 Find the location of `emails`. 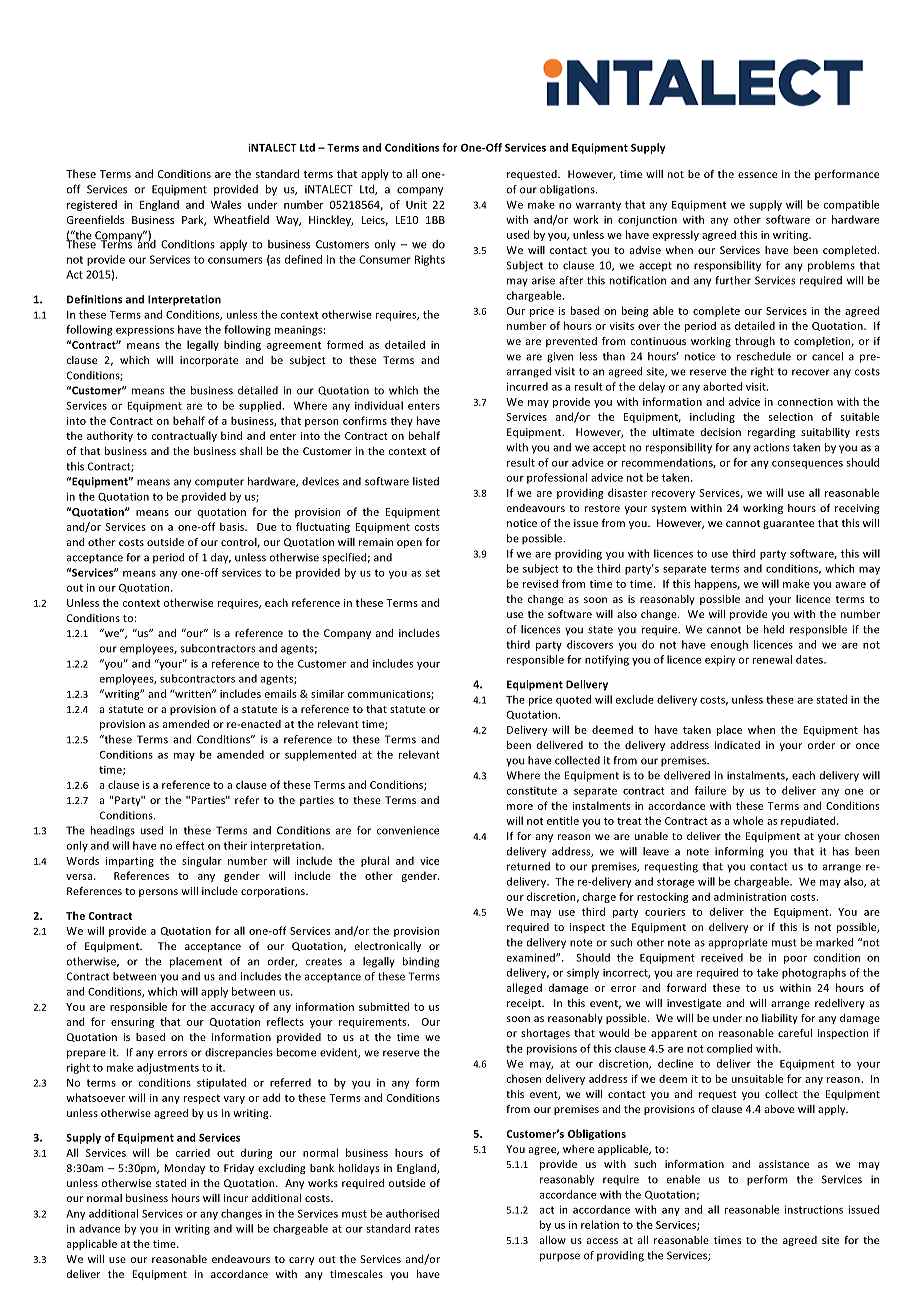

emails is located at coordinates (280, 693).
